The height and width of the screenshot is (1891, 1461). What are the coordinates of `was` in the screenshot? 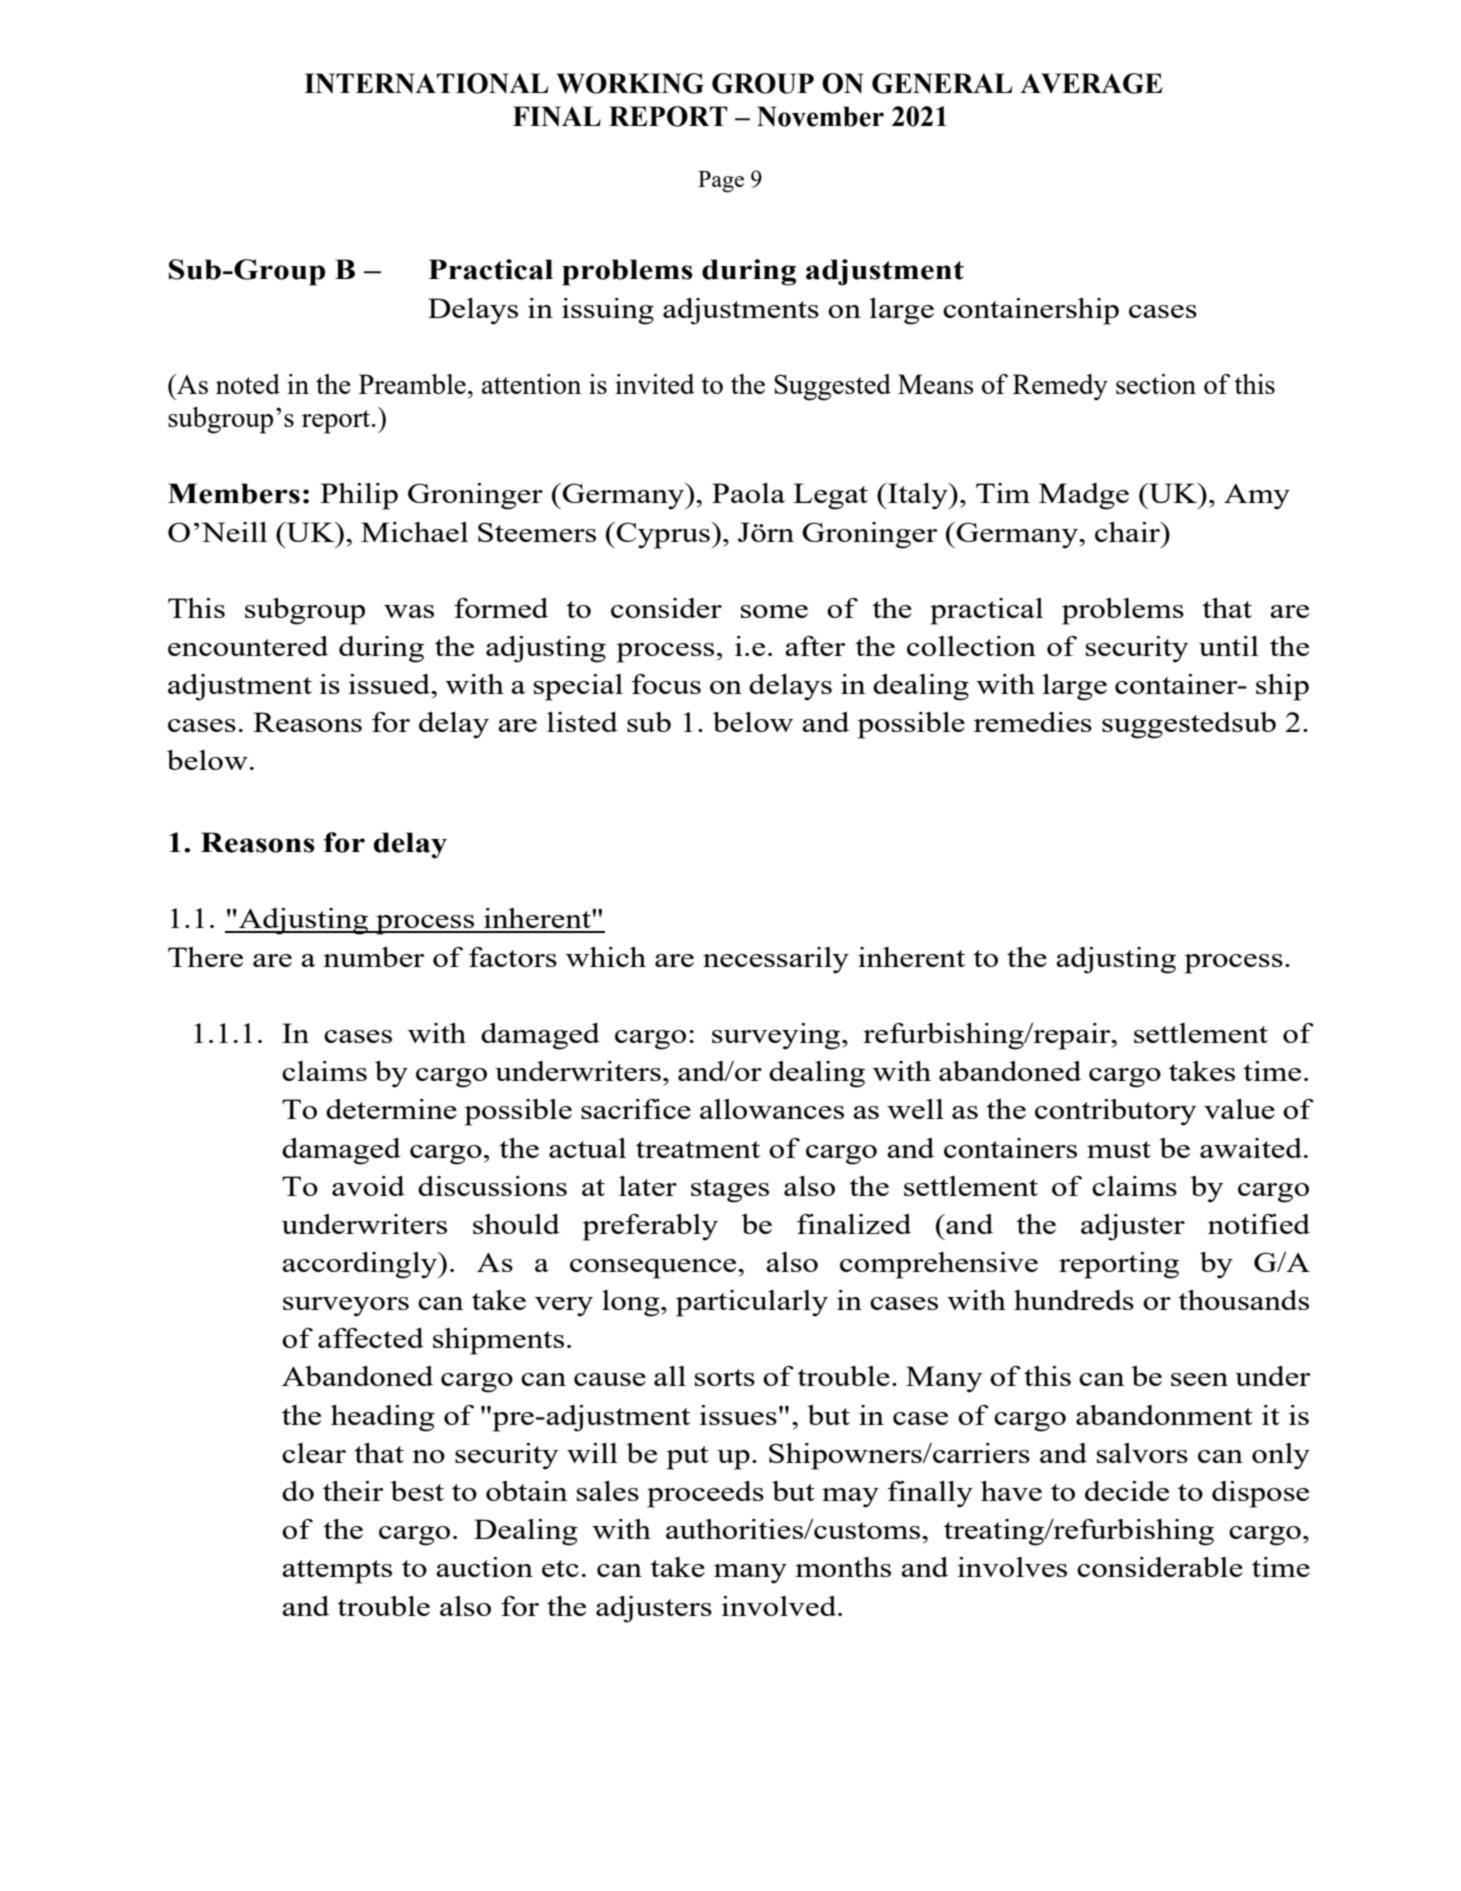 It's located at (409, 611).
